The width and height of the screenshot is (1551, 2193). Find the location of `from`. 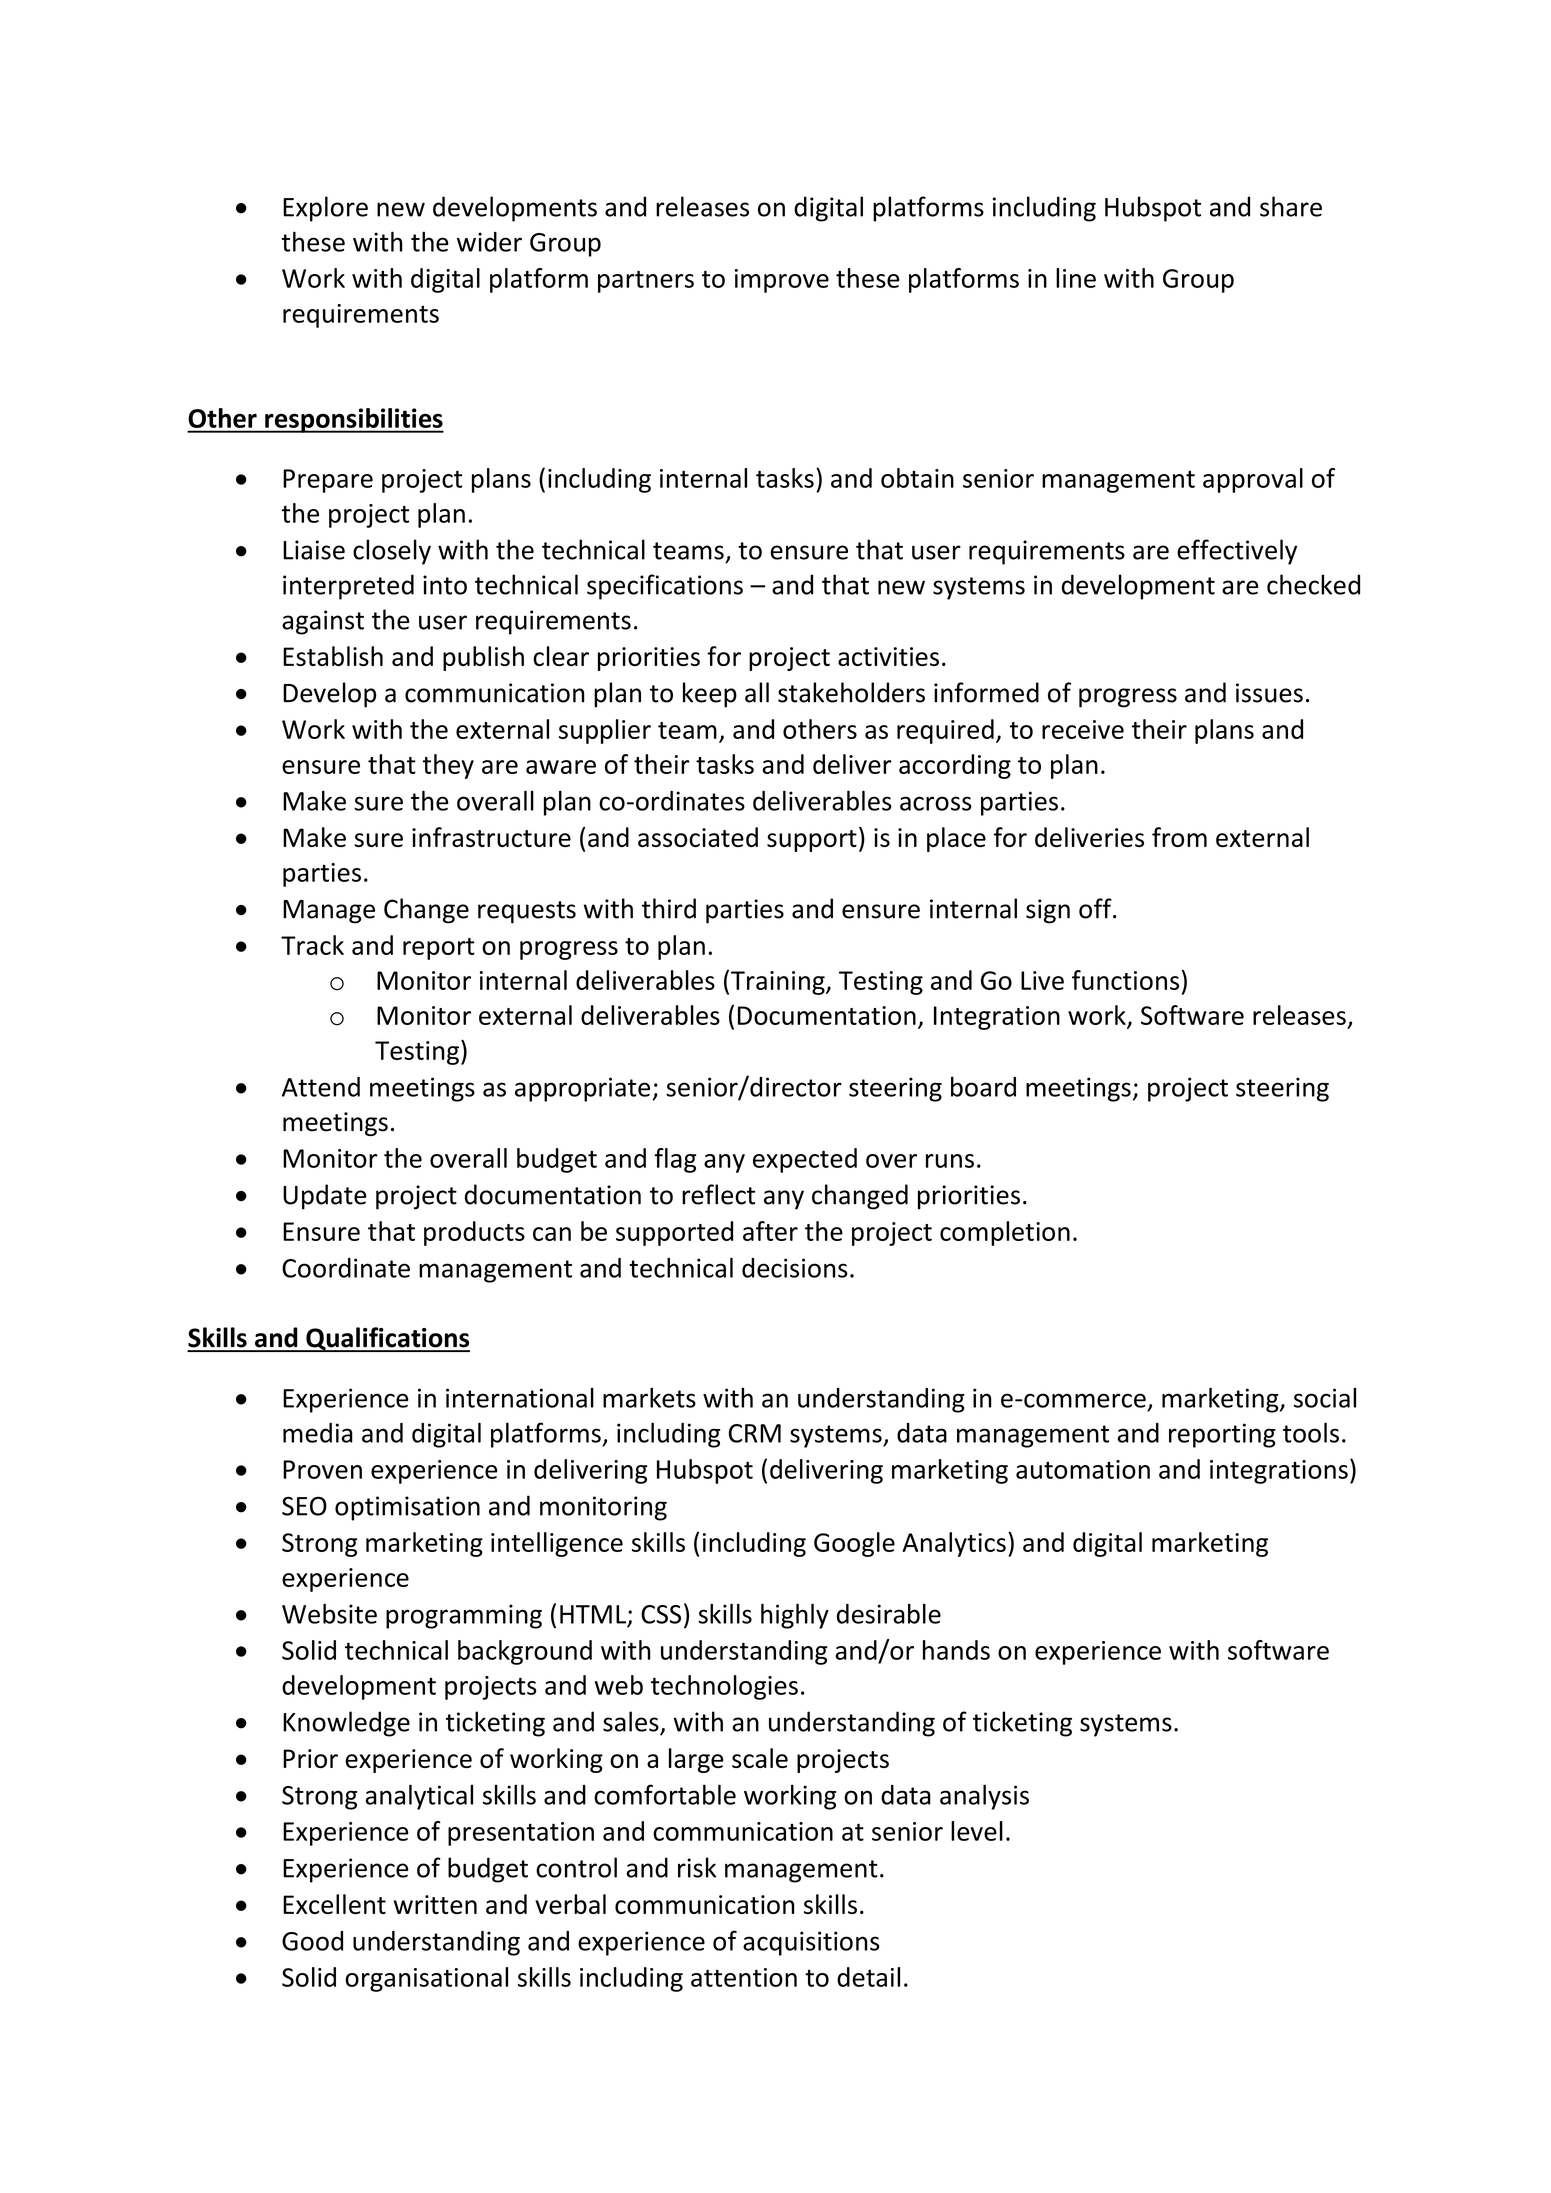

from is located at coordinates (1179, 837).
